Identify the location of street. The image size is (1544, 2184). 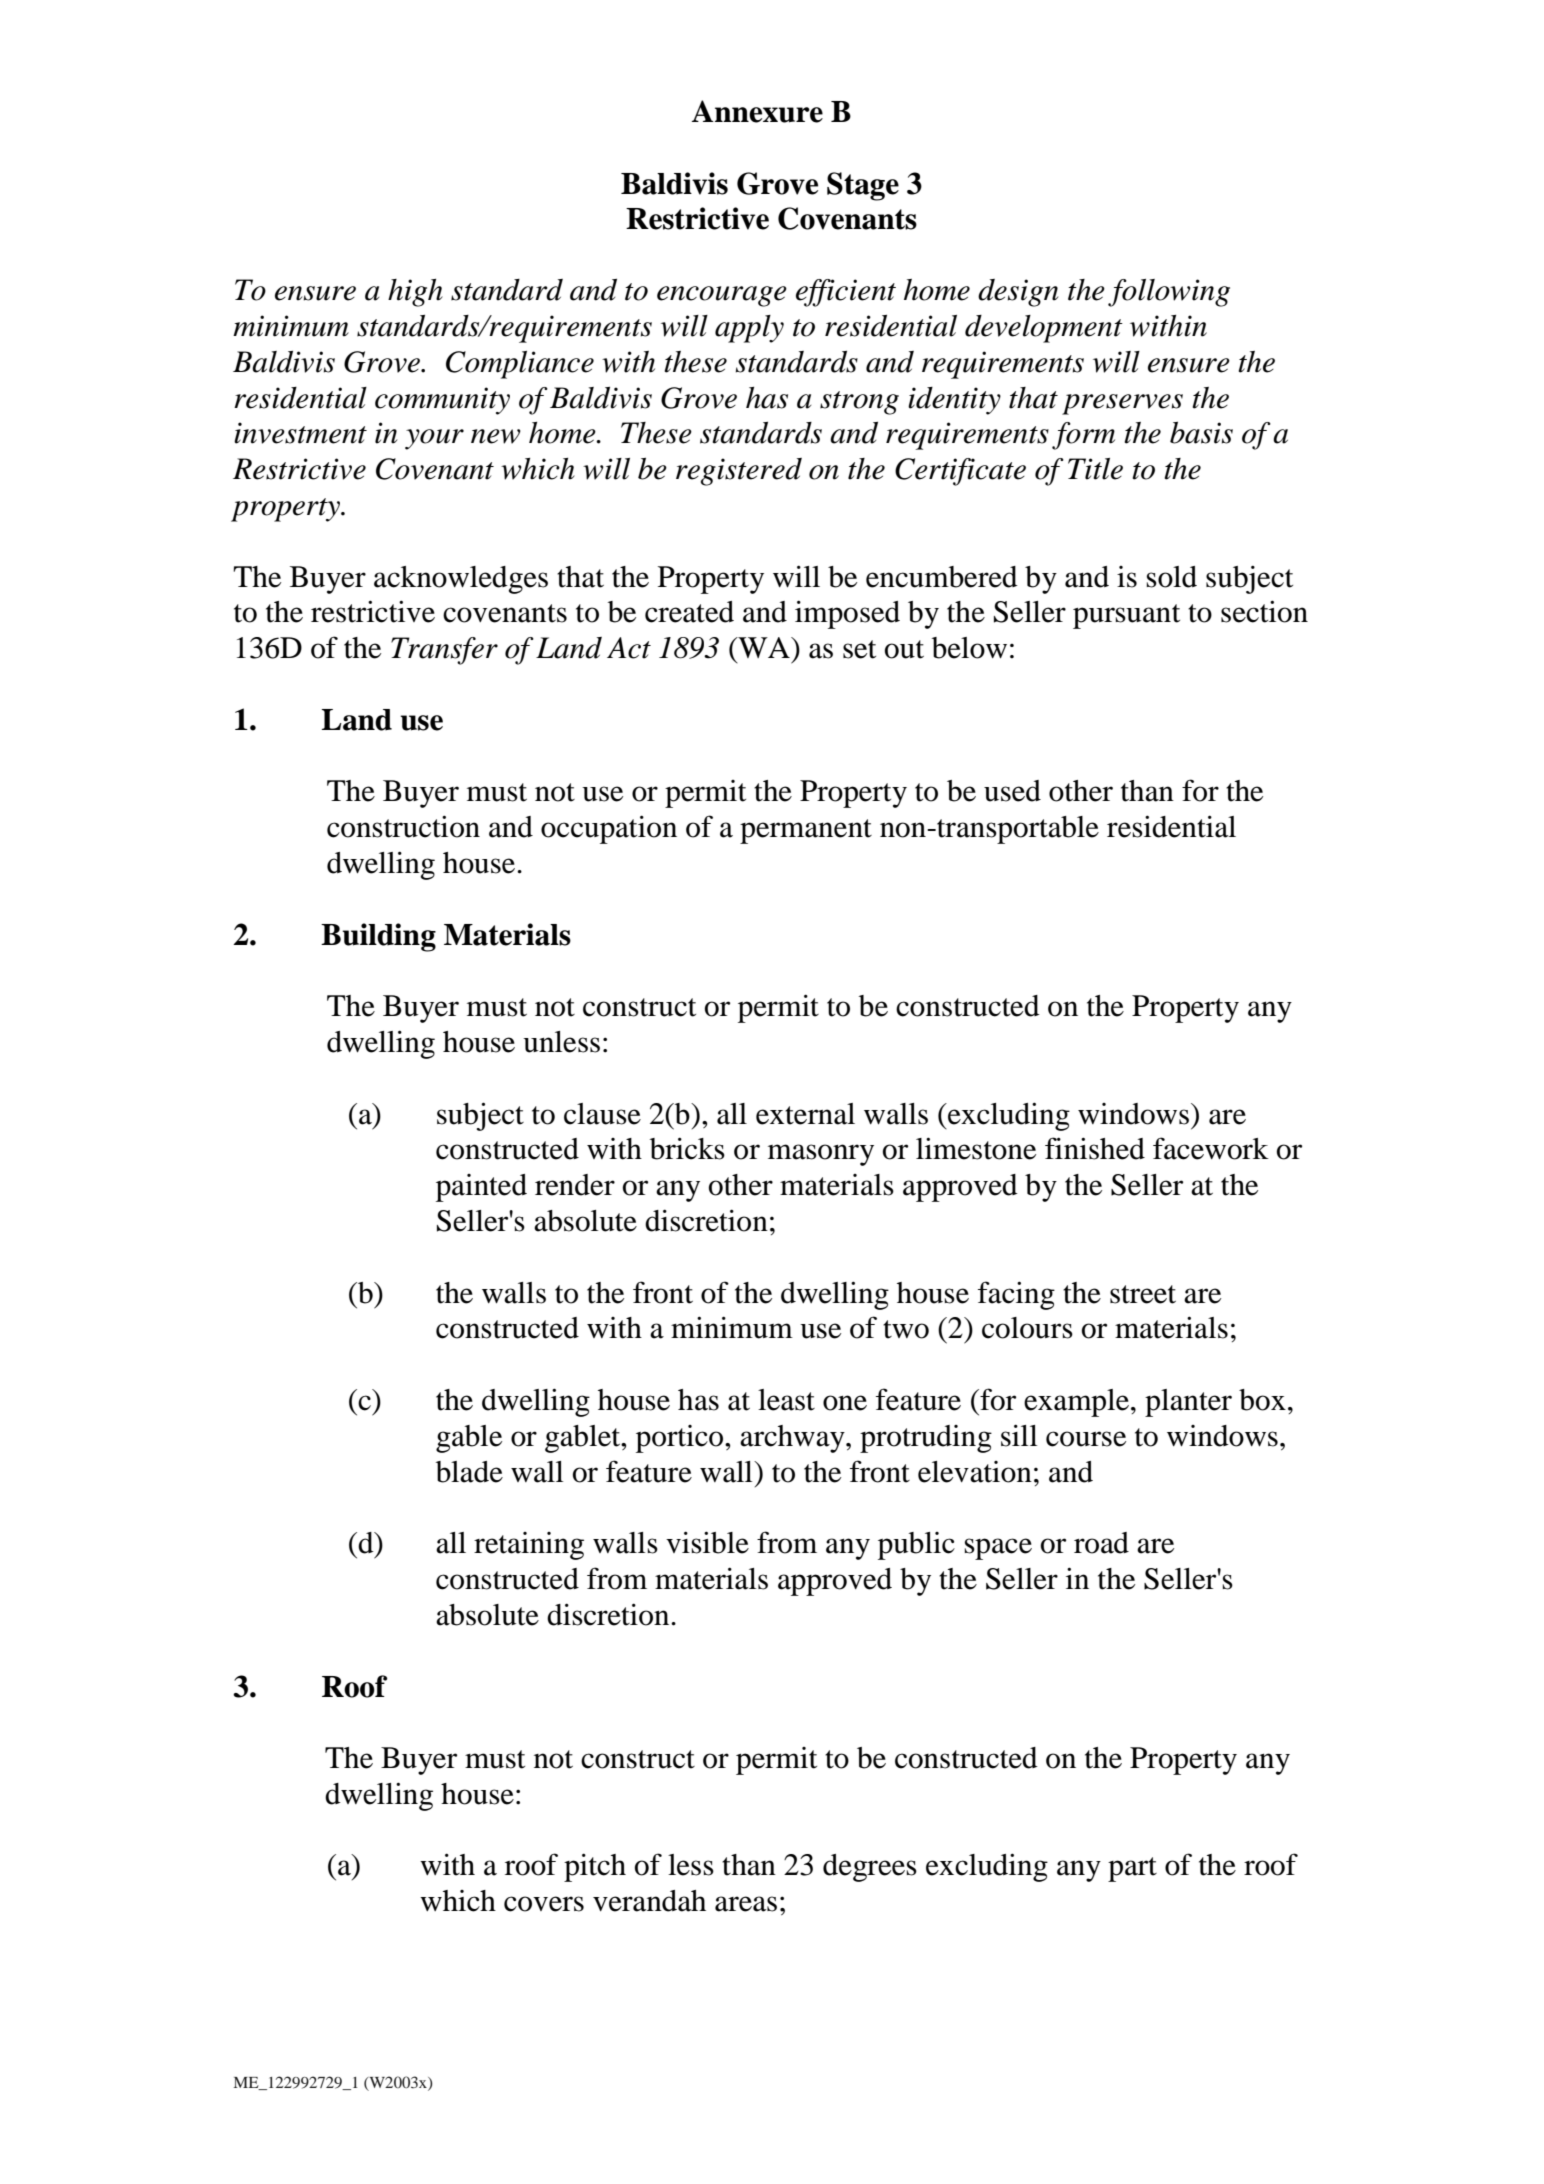
(1143, 1294).
